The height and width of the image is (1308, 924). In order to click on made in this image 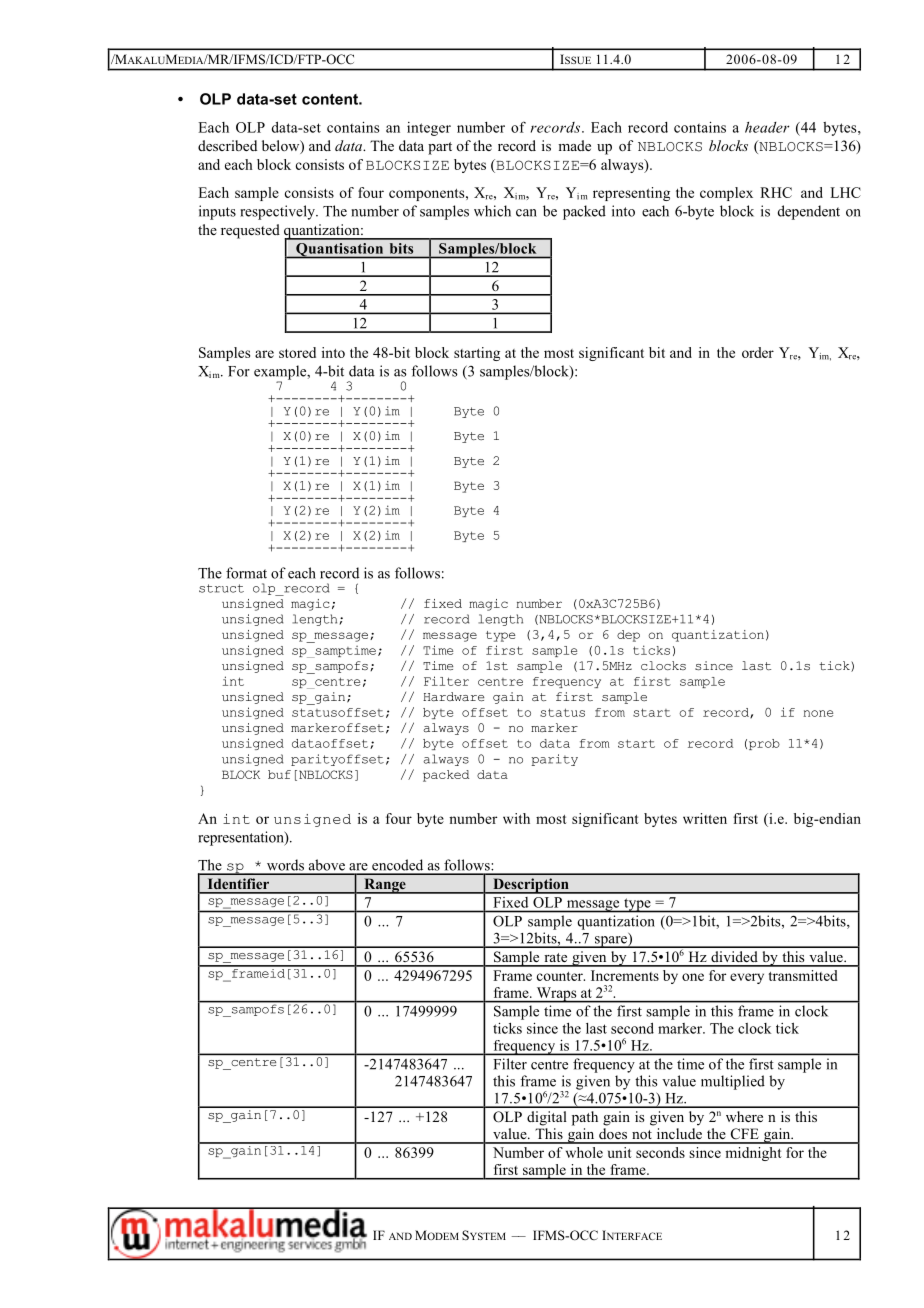, I will do `click(574, 145)`.
